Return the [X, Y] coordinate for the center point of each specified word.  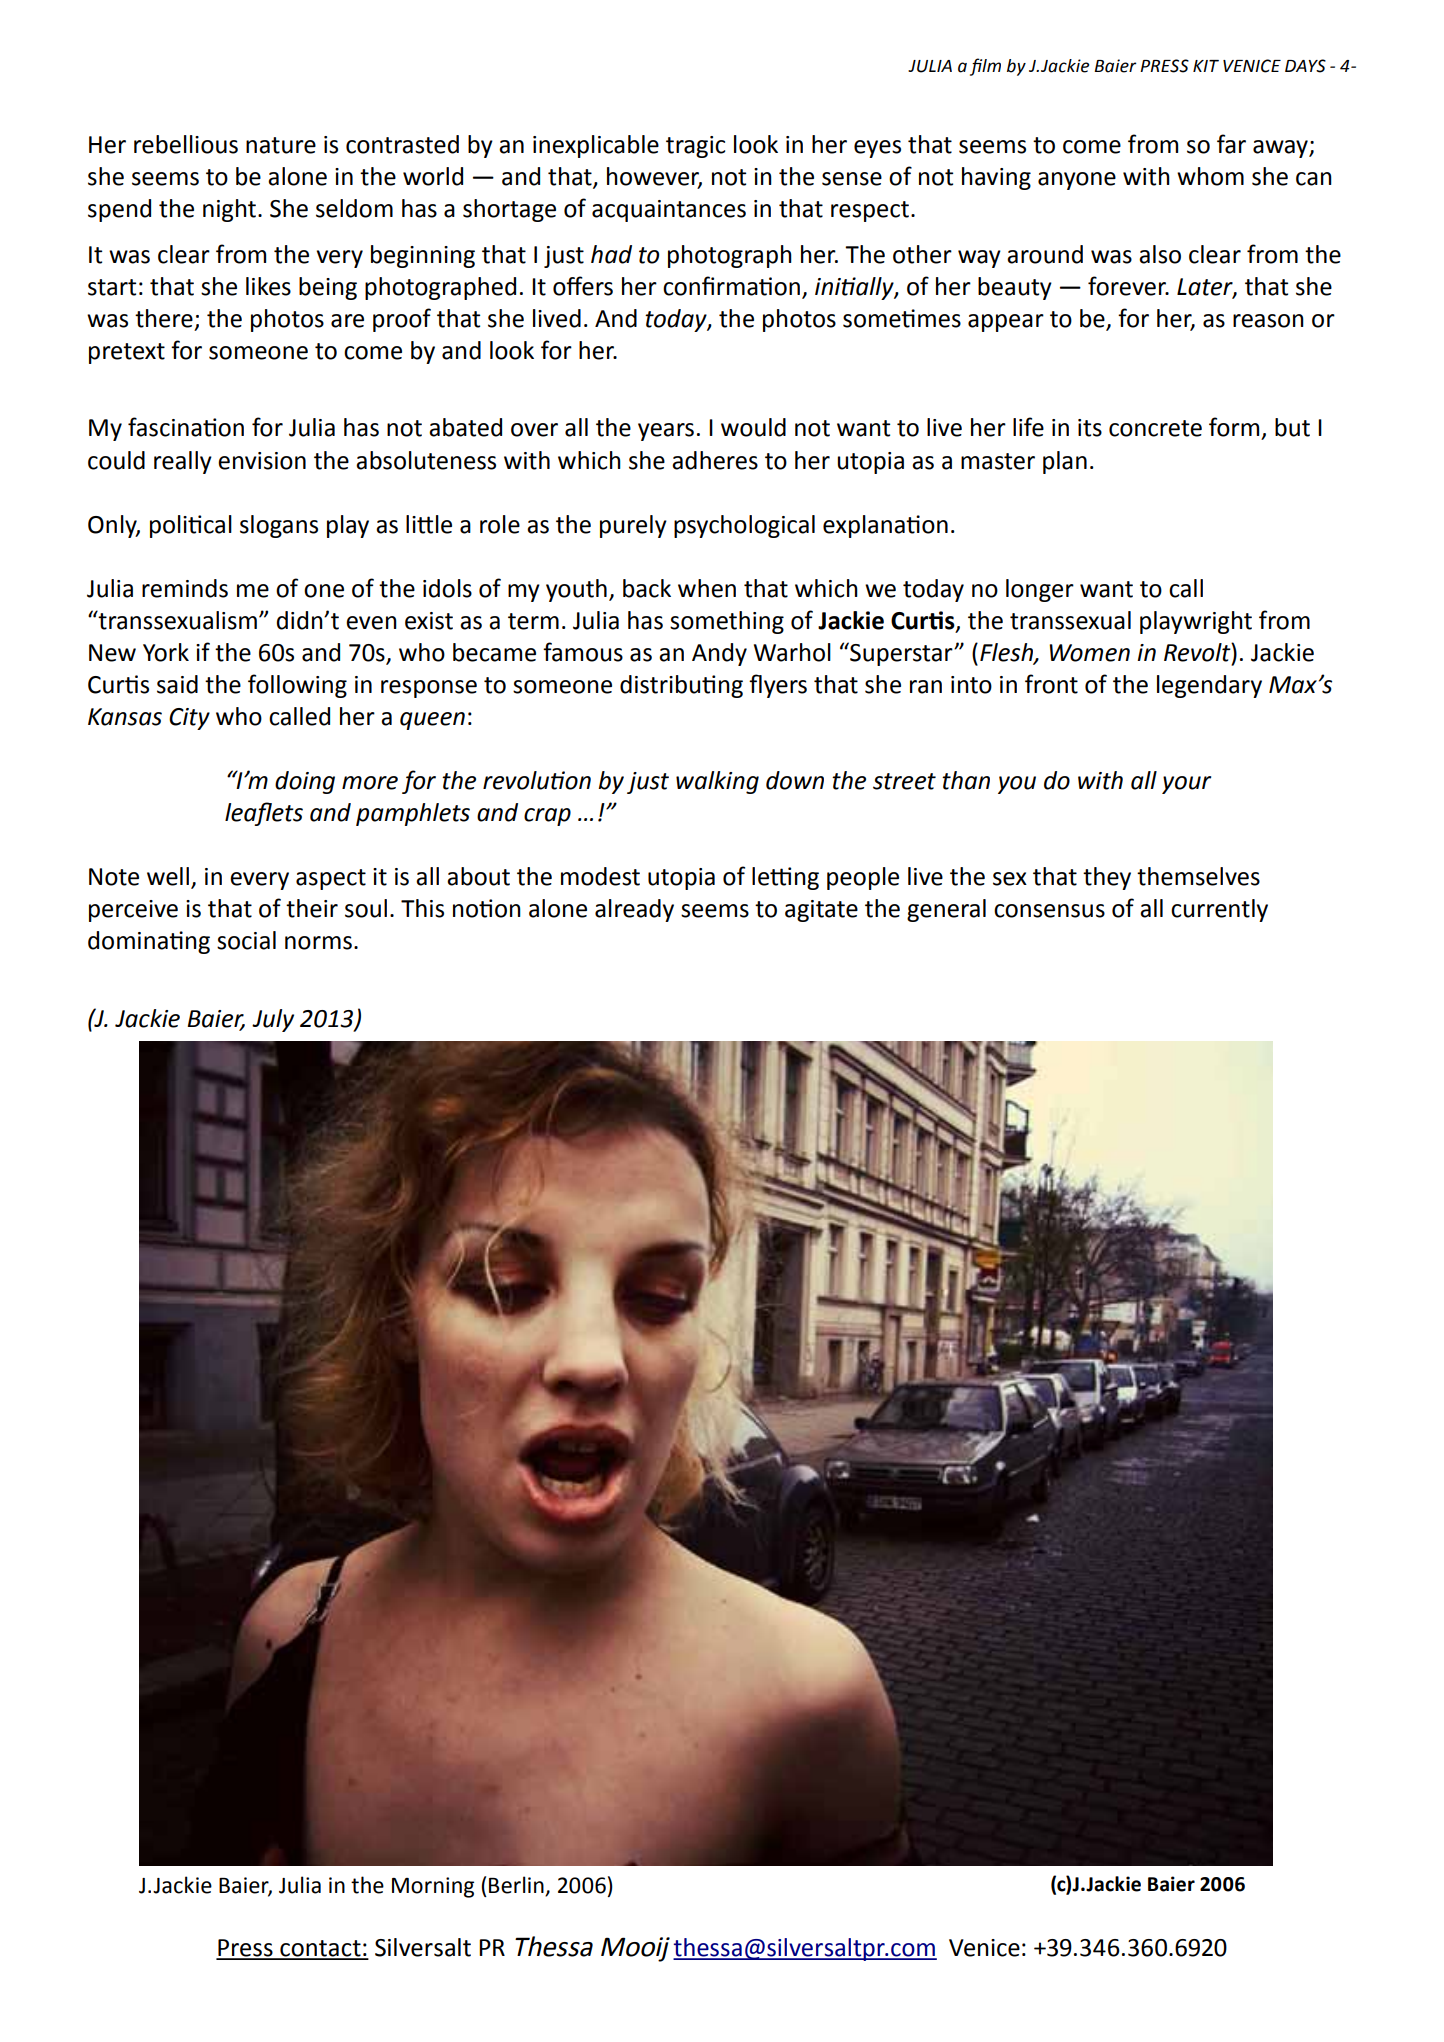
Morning [433, 1887]
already [634, 910]
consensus [1049, 911]
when [707, 588]
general [946, 910]
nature [281, 145]
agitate [821, 911]
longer [1040, 590]
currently [1219, 910]
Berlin [517, 1886]
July [273, 1020]
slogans [279, 526]
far [1231, 144]
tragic [695, 147]
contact [320, 1949]
